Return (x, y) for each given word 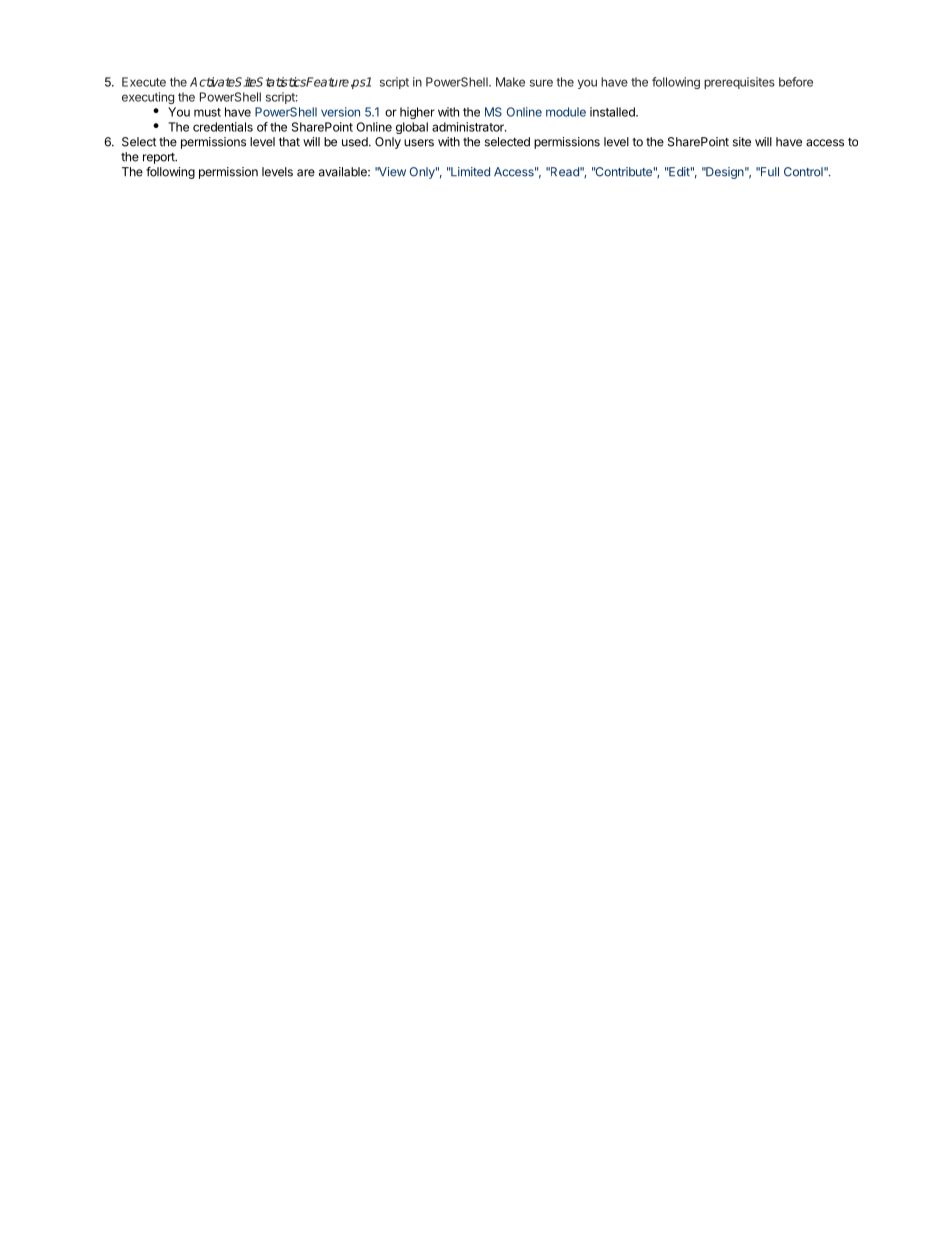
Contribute (623, 172)
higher (417, 113)
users (419, 143)
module (566, 112)
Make (510, 82)
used (356, 142)
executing (148, 98)
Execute (144, 82)
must (207, 112)
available (344, 172)
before (796, 82)
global (412, 128)
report (160, 158)
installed (613, 112)
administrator (469, 127)
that (289, 142)
